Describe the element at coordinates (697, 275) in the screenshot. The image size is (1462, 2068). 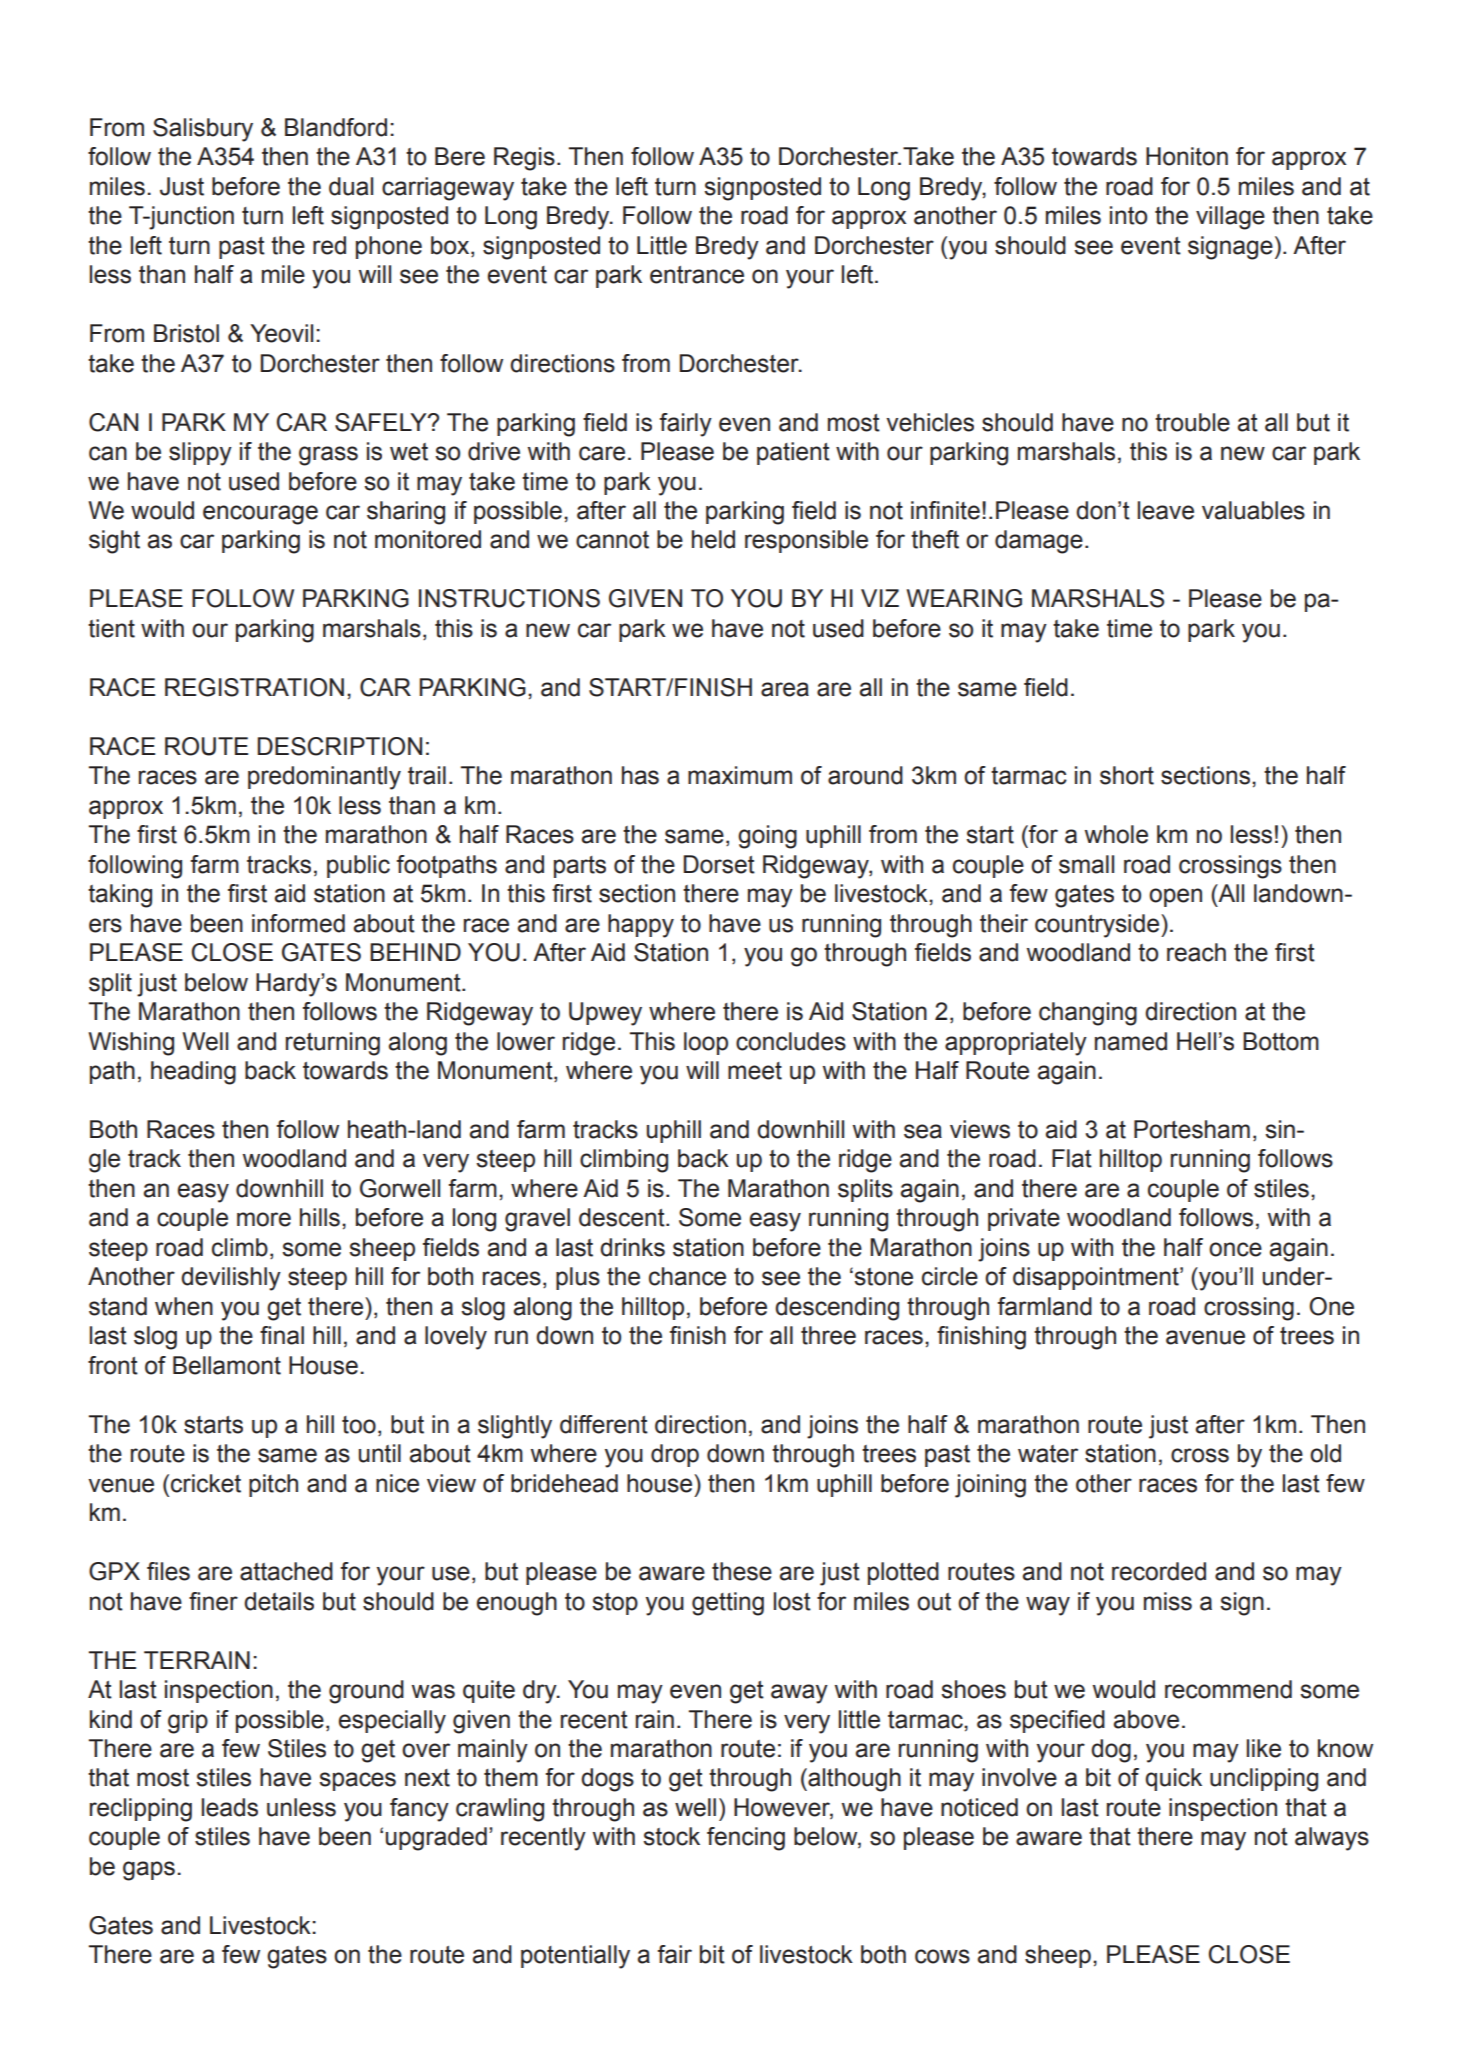
I see `entrance` at that location.
